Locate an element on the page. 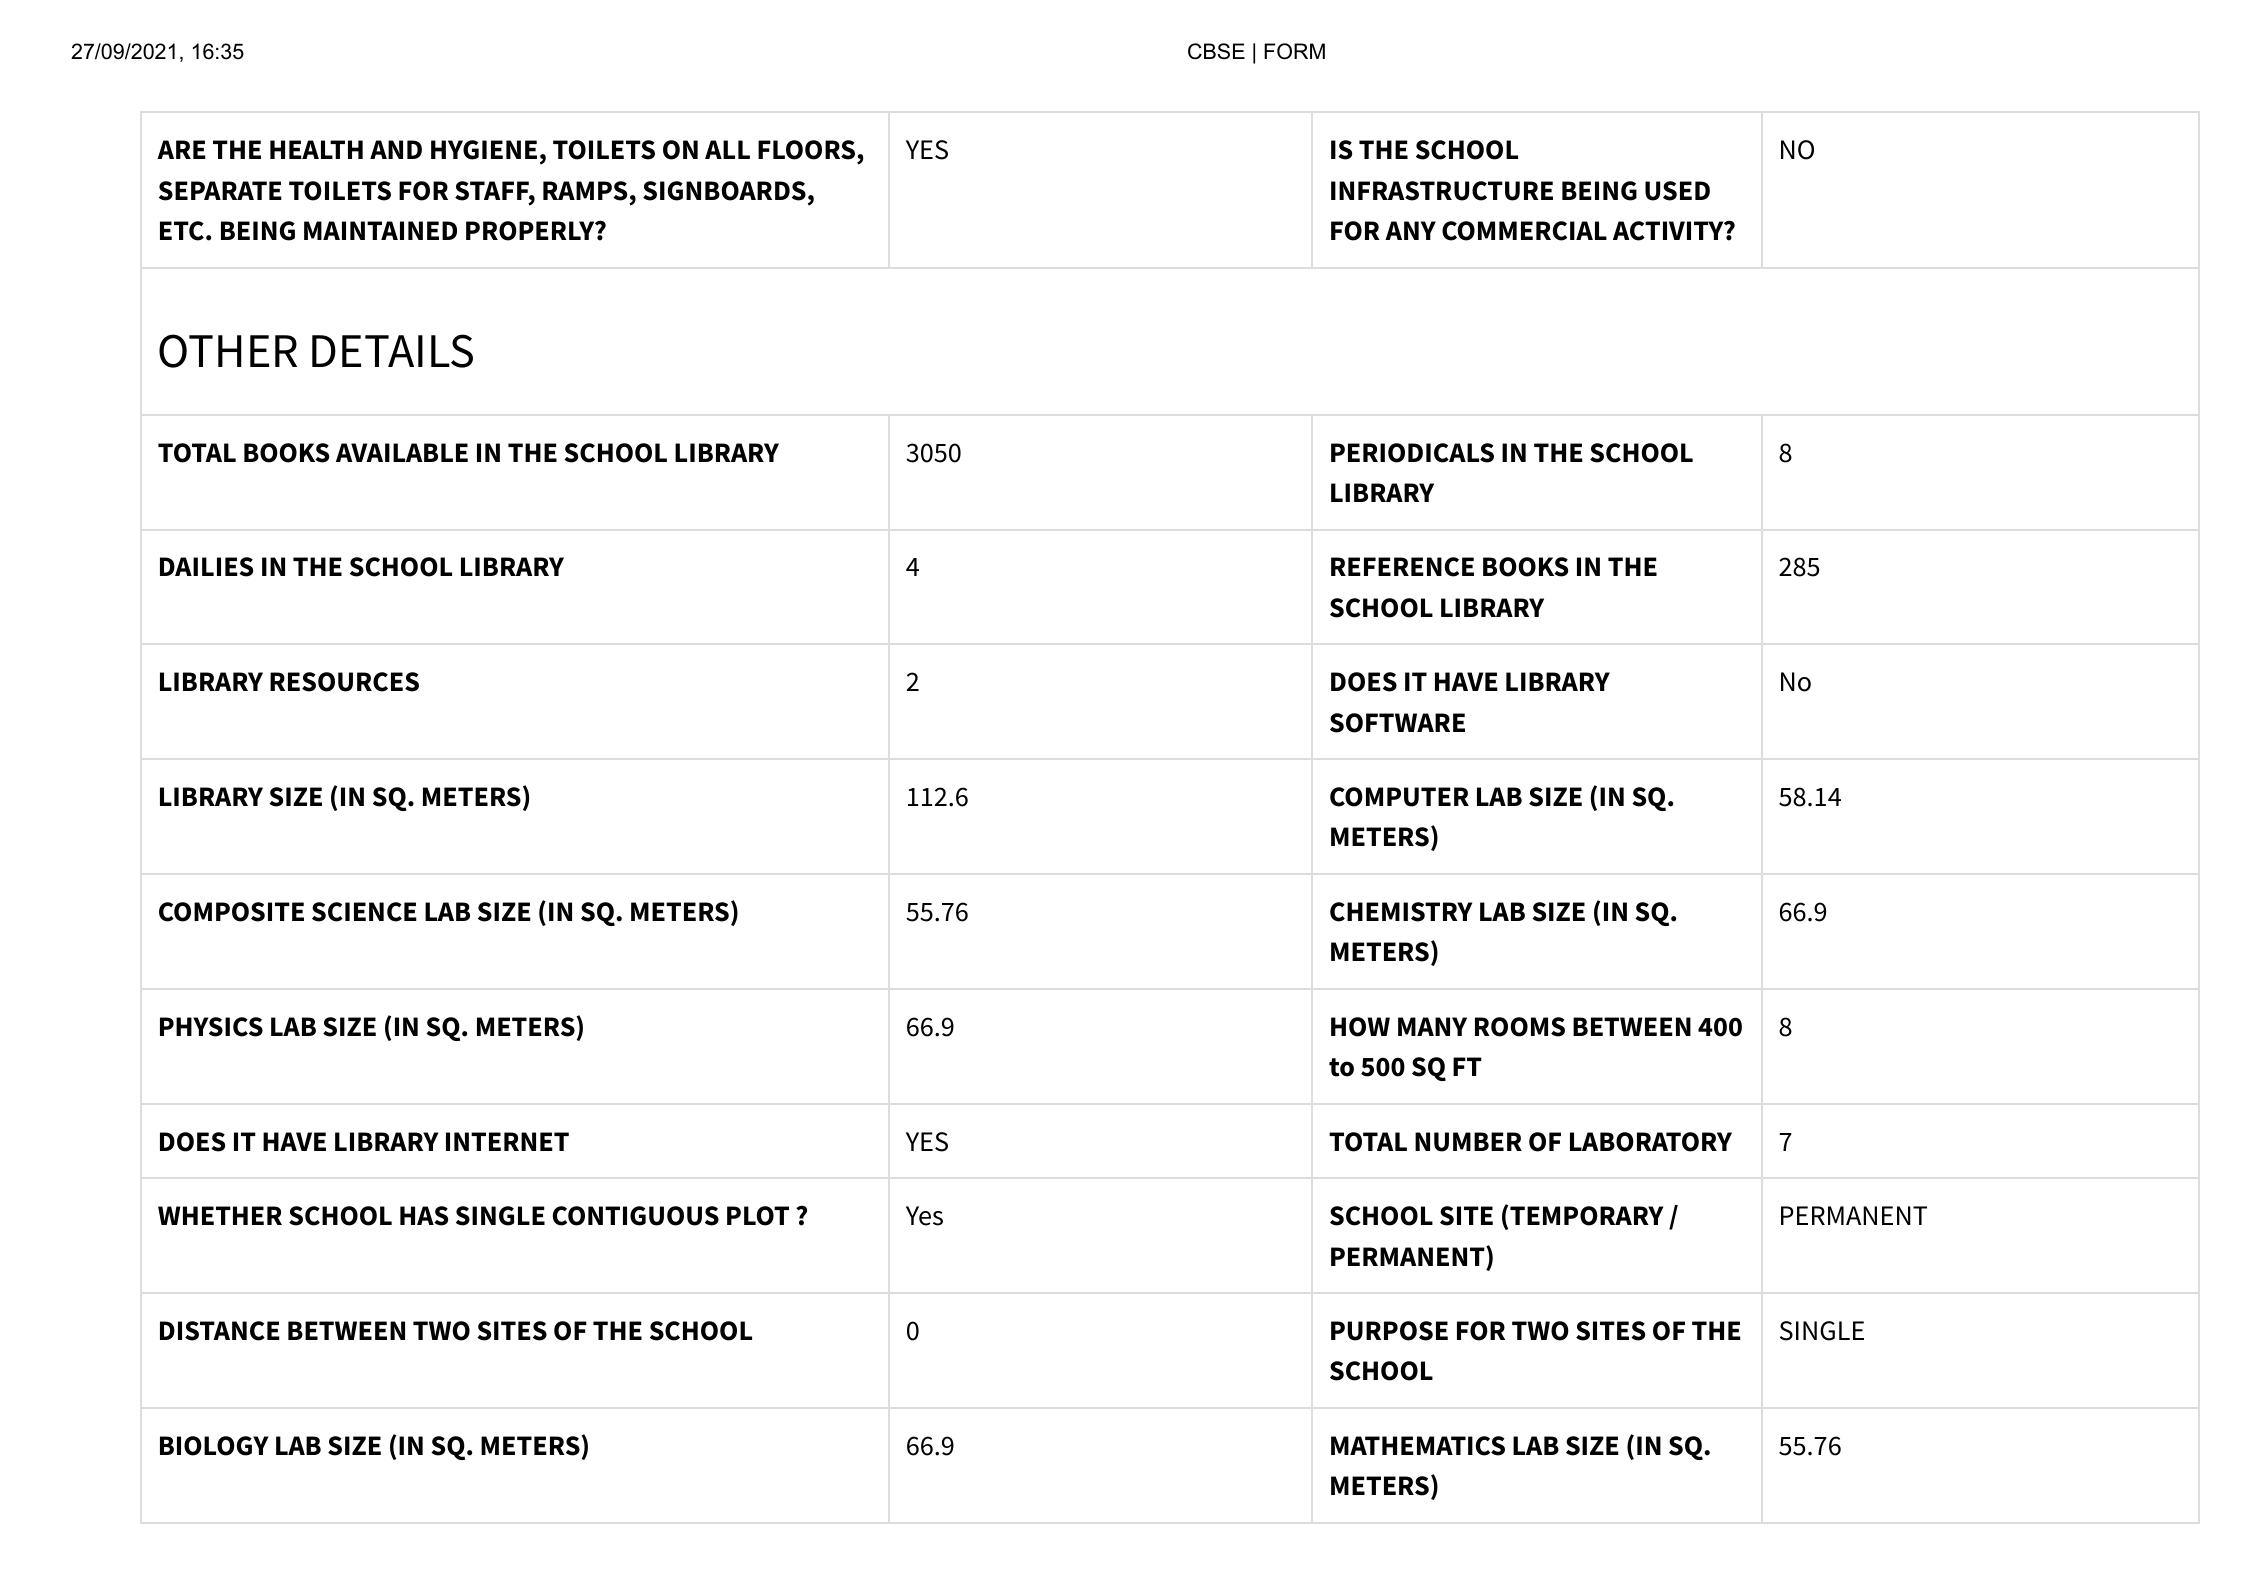 Image resolution: width=2259 pixels, height=1595 pixels. INFRASTRUCTURE is located at coordinates (1442, 191).
